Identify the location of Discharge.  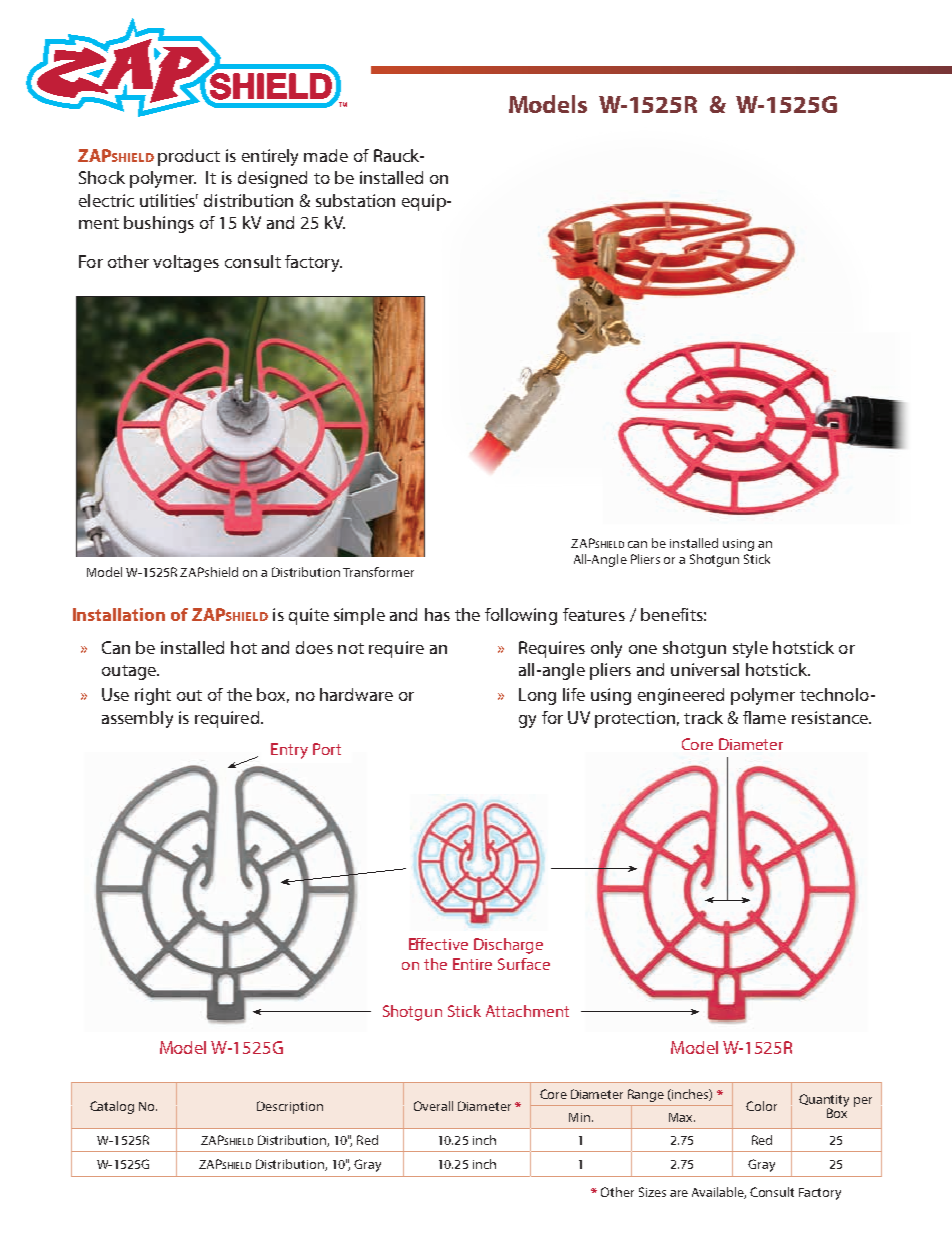
(508, 946).
